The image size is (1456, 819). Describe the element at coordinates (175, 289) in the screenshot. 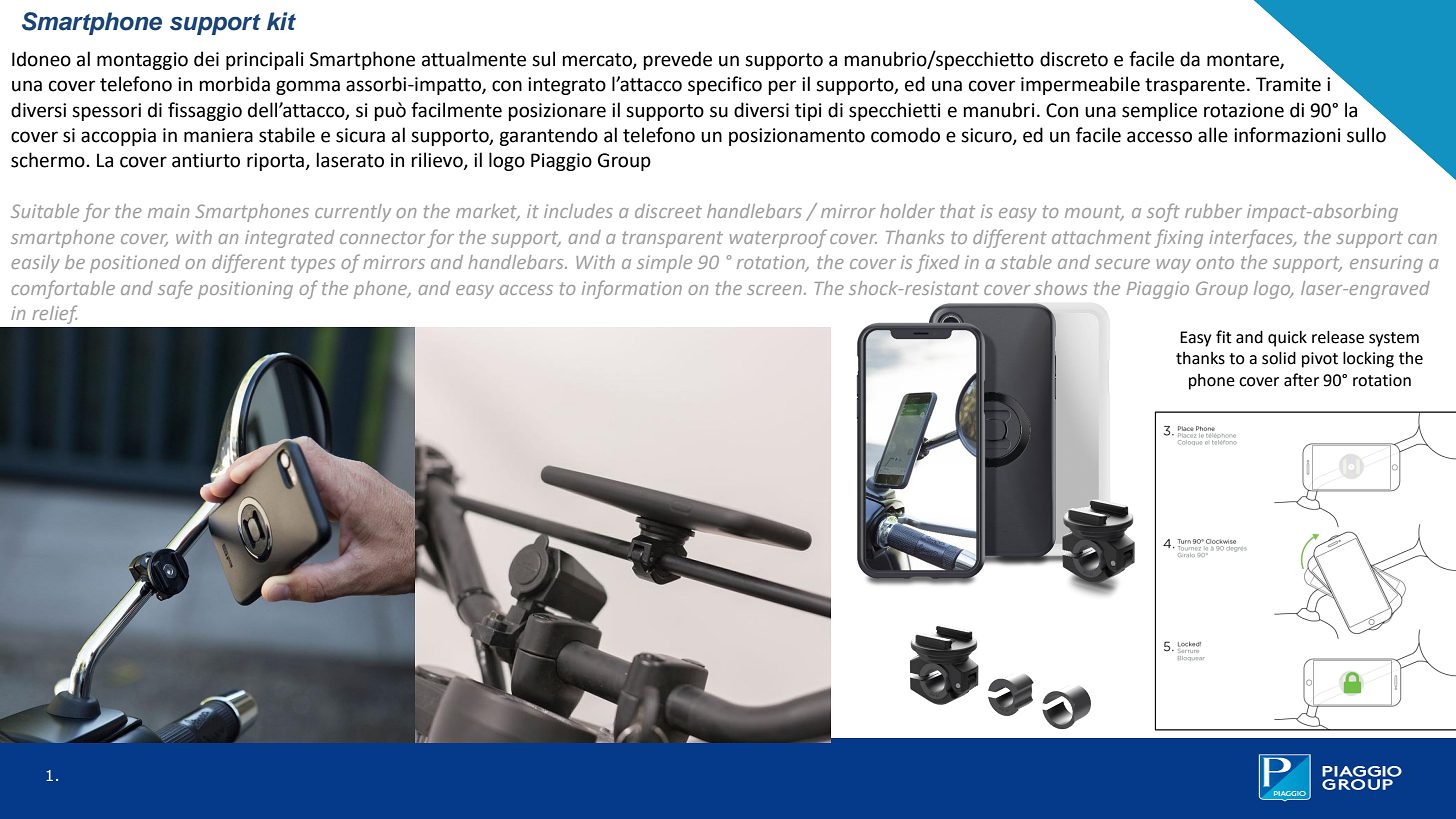

I see `safe` at that location.
